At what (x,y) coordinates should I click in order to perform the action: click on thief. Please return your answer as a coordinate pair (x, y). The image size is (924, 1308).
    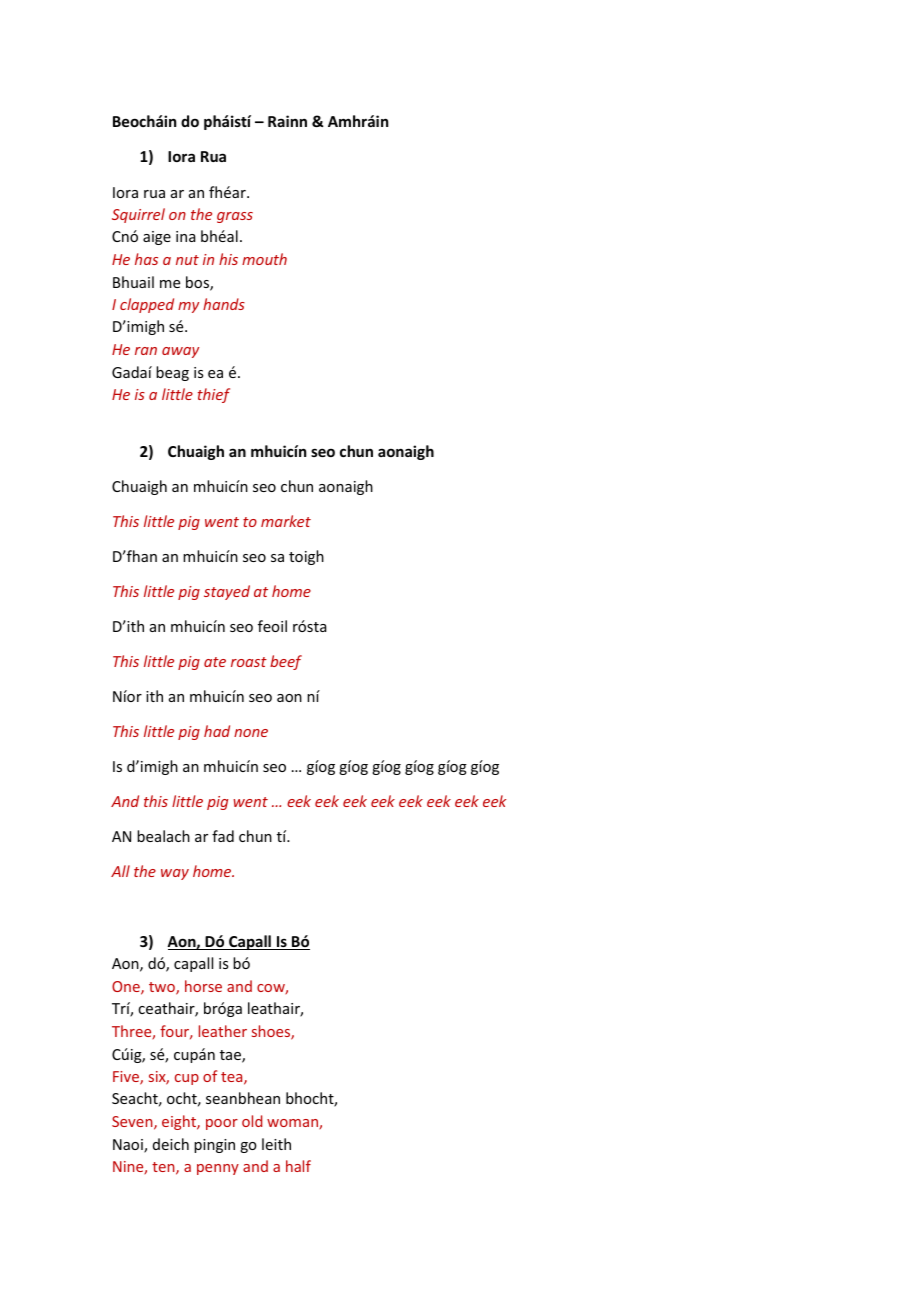
    Looking at the image, I should click on (214, 395).
